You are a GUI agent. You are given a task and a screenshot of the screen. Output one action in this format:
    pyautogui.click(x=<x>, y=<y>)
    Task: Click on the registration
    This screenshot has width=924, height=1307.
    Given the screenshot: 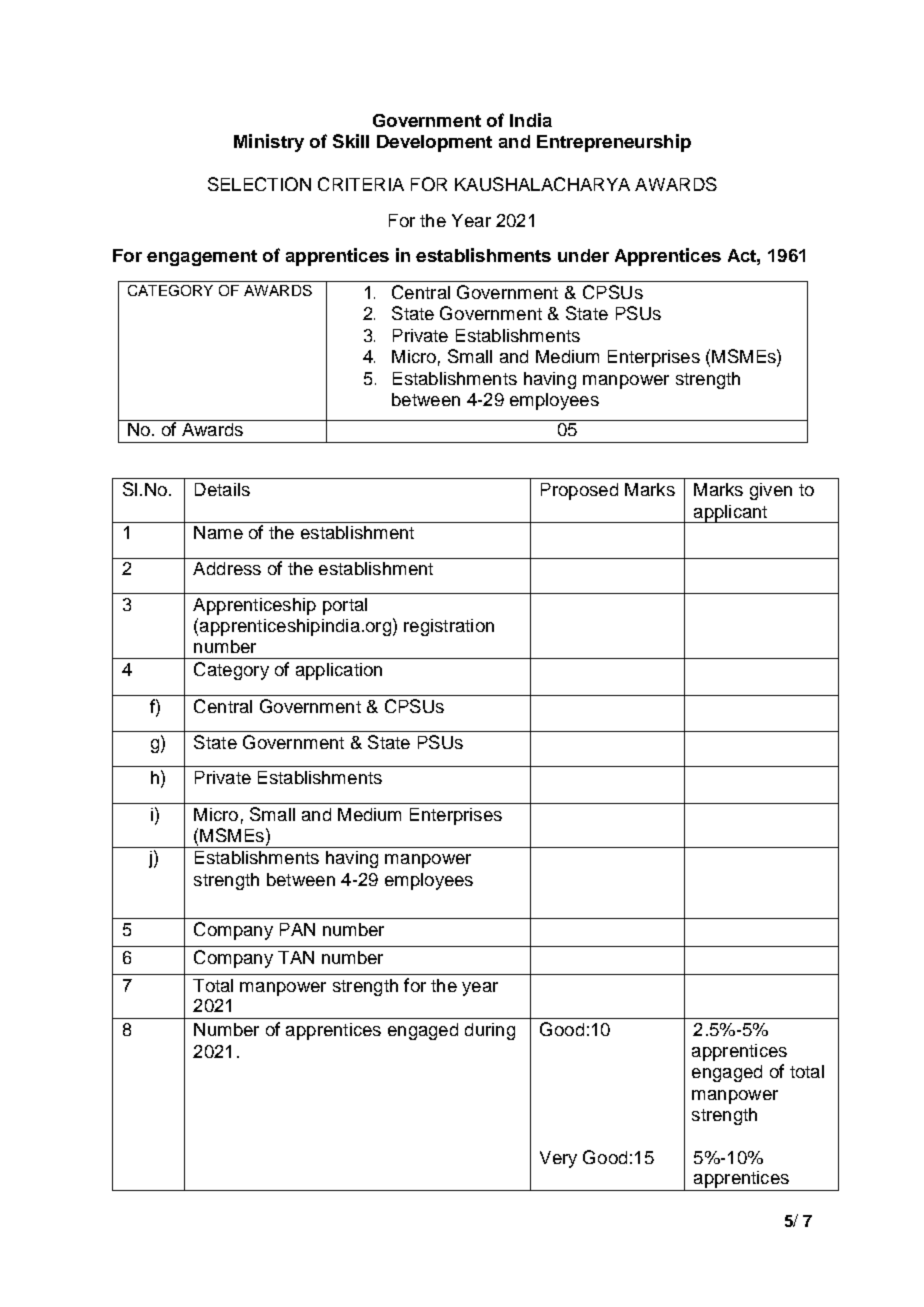 What is the action you would take?
    pyautogui.click(x=449, y=627)
